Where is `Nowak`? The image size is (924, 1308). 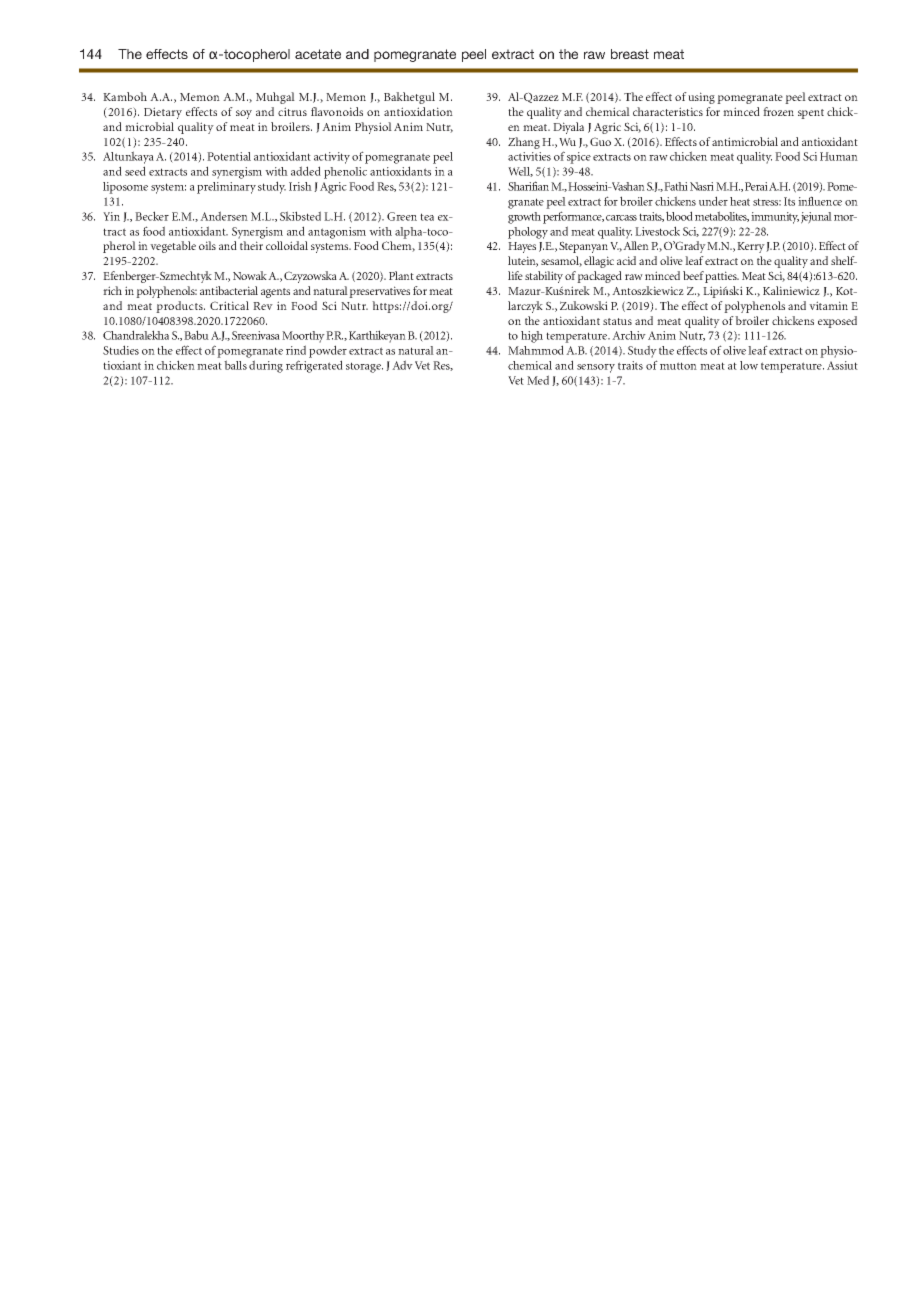
Nowak is located at coordinates (251, 275).
